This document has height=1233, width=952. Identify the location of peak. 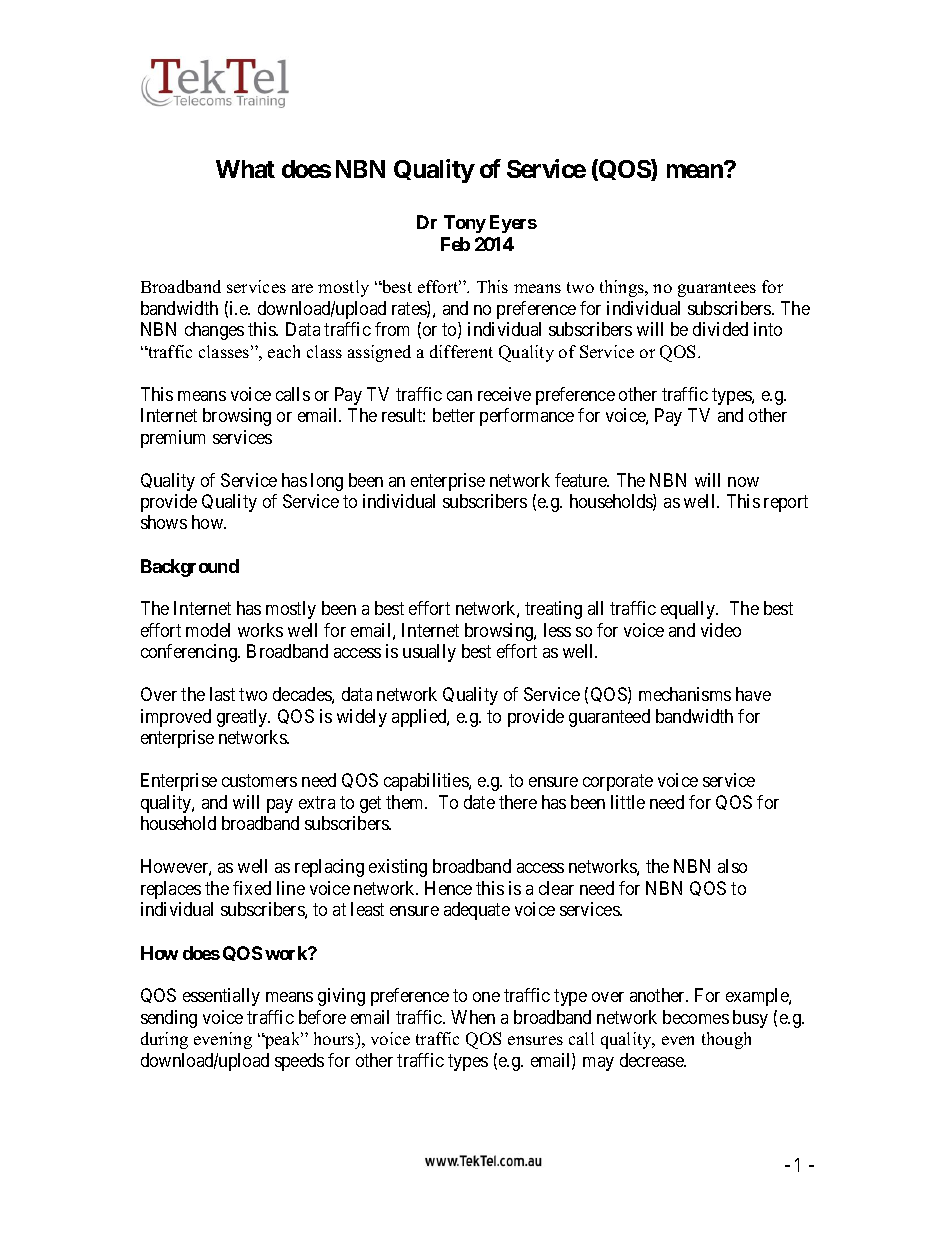
(283, 1040).
